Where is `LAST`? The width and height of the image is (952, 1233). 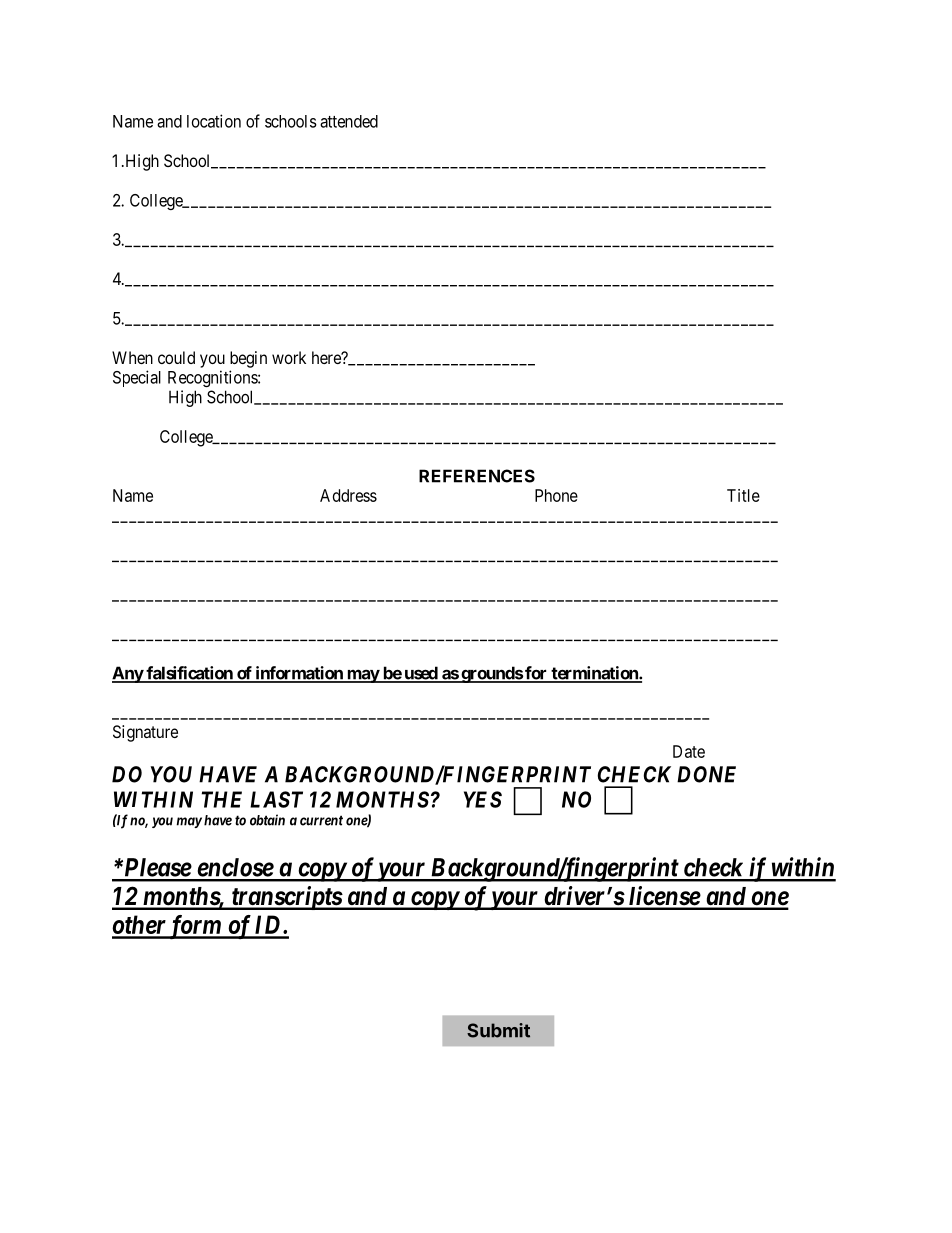 LAST is located at coordinates (276, 799).
